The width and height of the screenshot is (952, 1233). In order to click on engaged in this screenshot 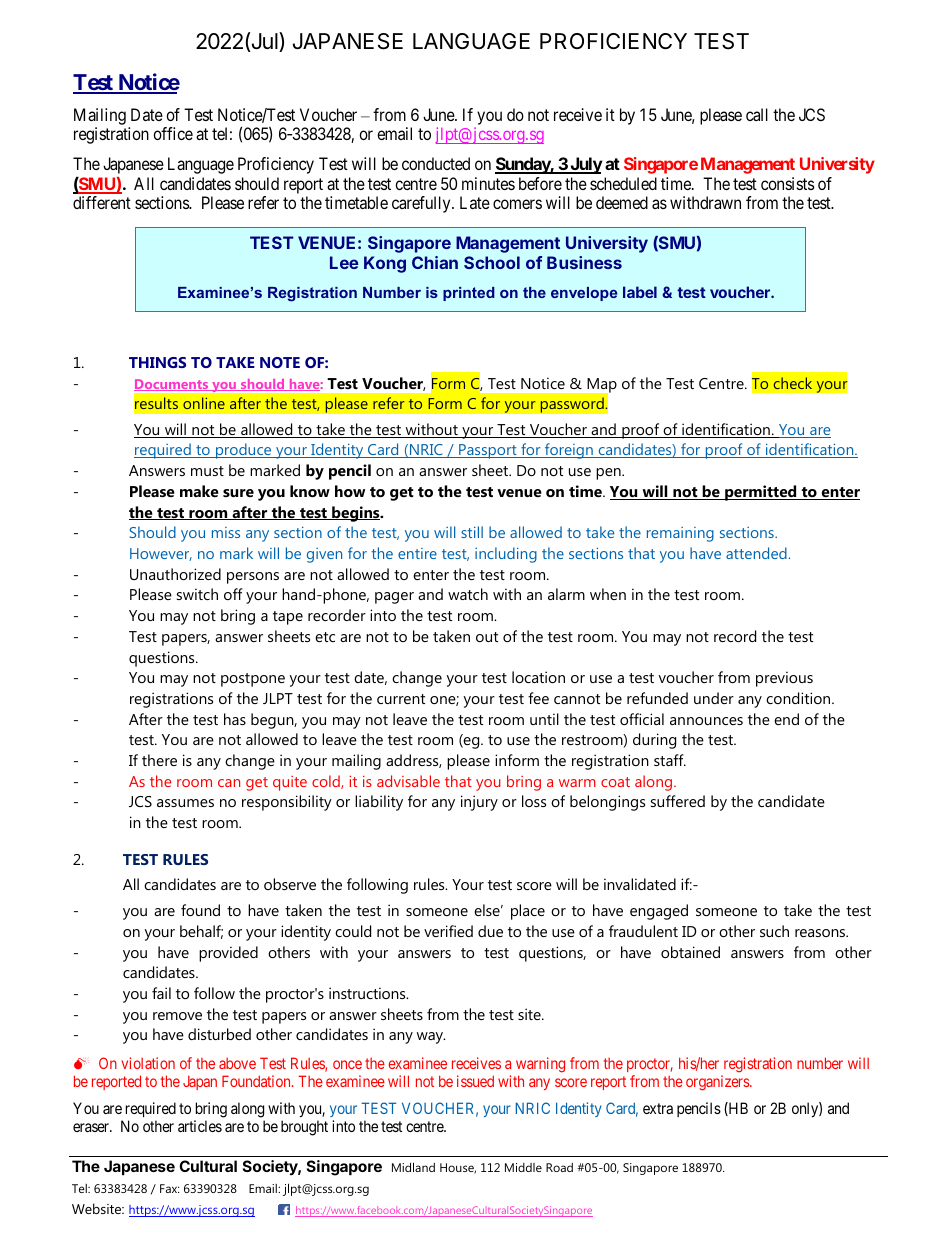, I will do `click(659, 912)`.
